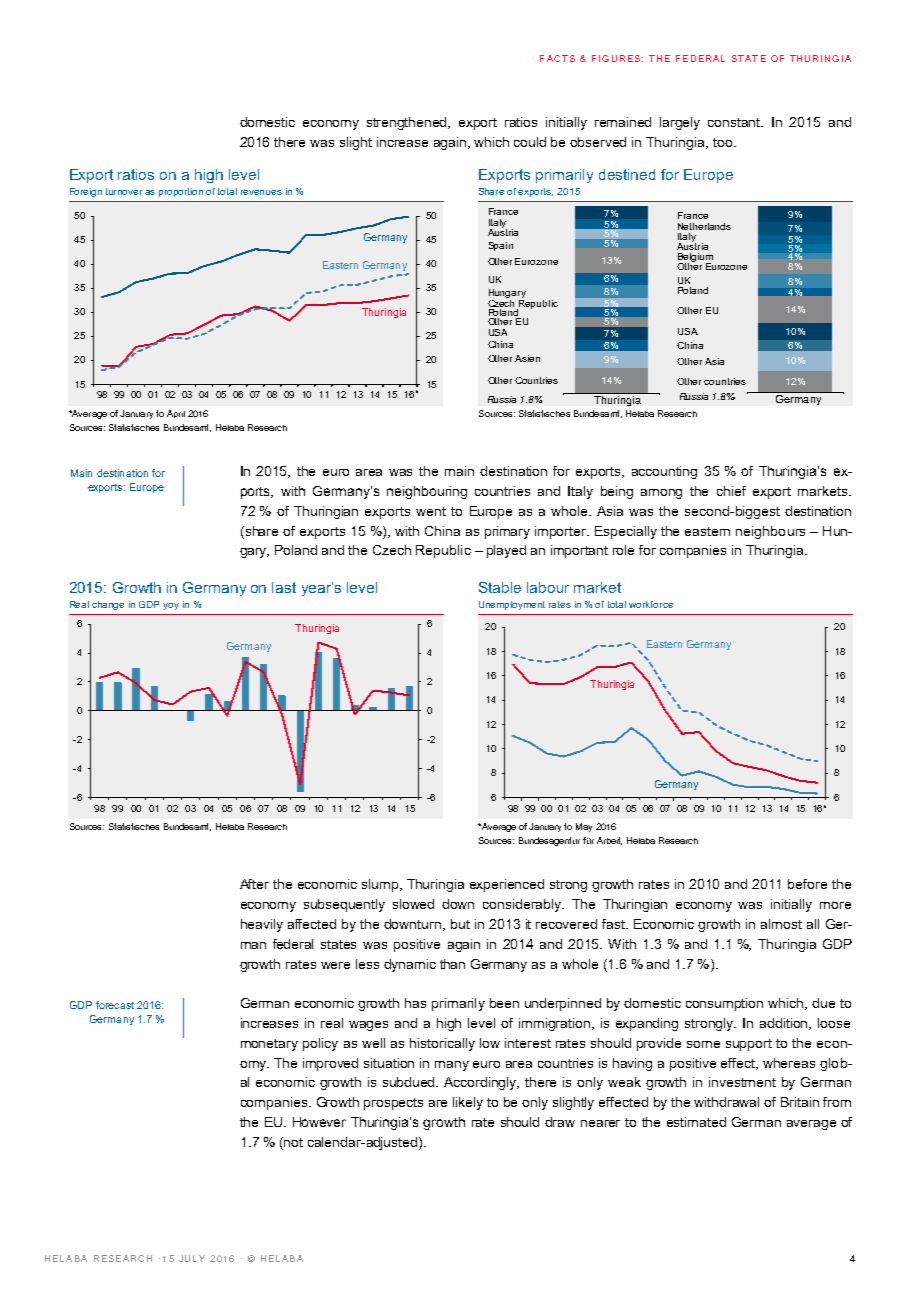 This screenshot has height=1308, width=924. What do you see at coordinates (500, 587) in the screenshot?
I see `Stable` at bounding box center [500, 587].
